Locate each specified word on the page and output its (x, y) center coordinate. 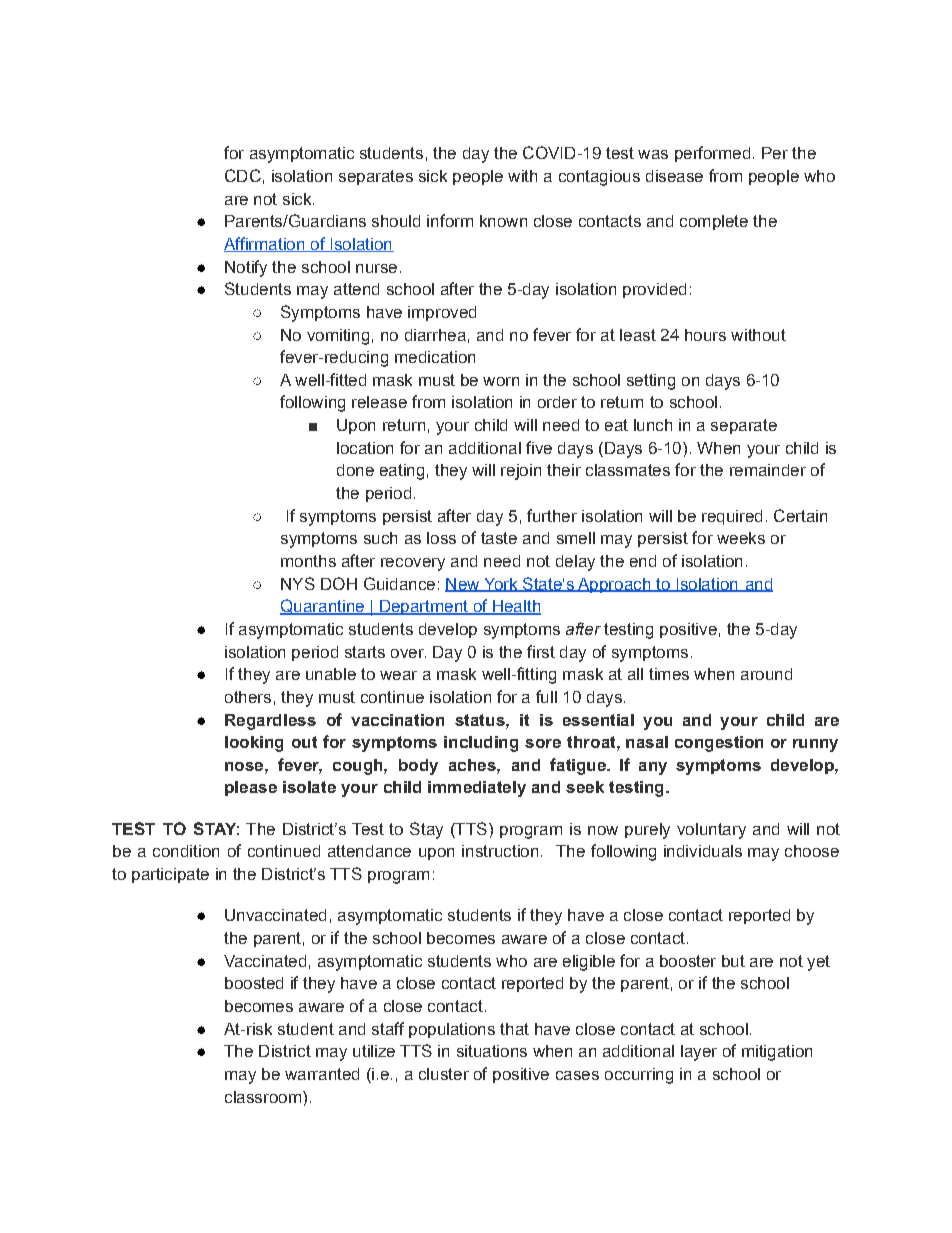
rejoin (521, 472)
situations (492, 1051)
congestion (719, 744)
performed (712, 154)
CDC (243, 175)
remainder (768, 470)
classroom (263, 1097)
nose (245, 766)
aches (473, 765)
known (503, 221)
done (355, 470)
